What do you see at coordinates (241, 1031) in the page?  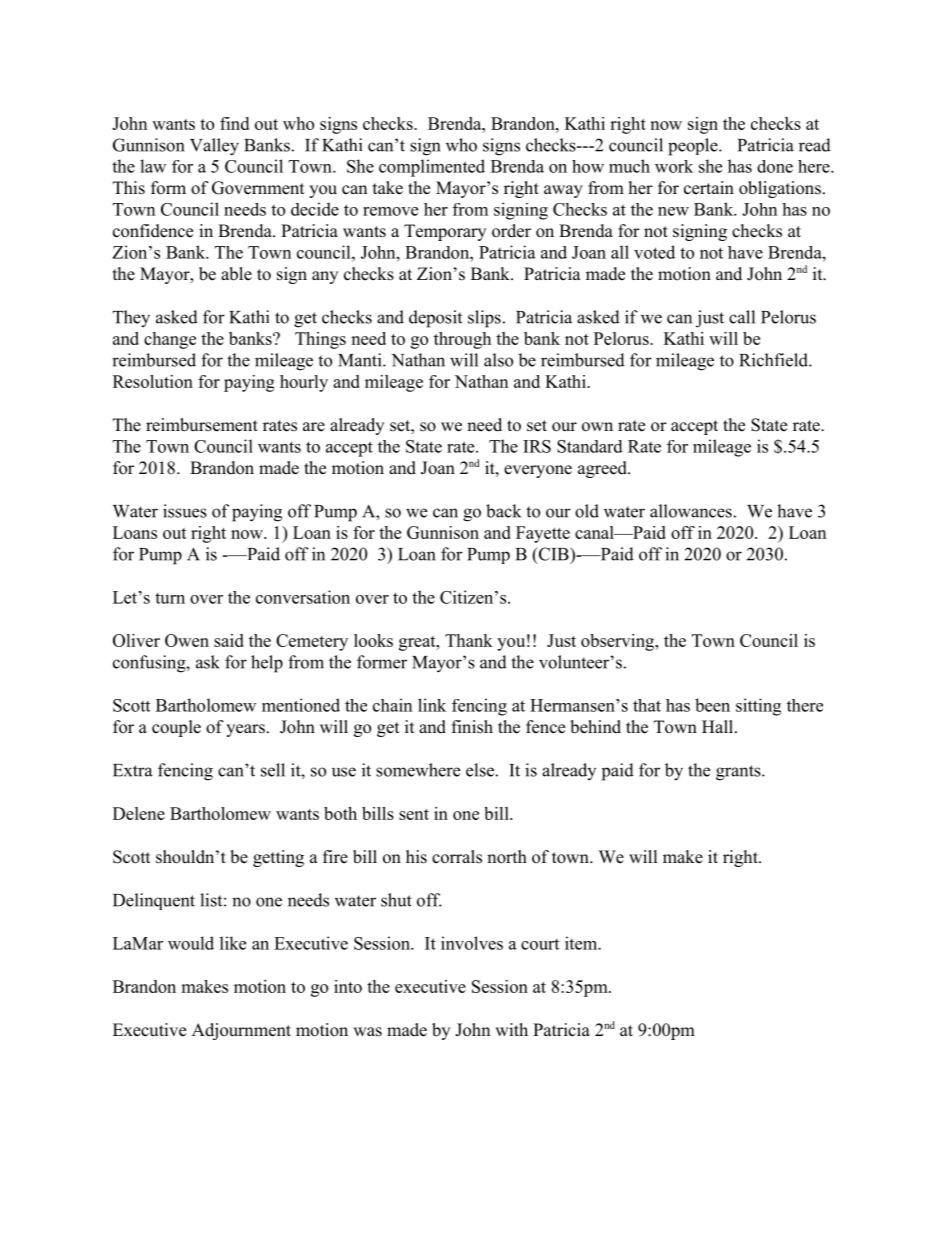 I see `Adjournment` at bounding box center [241, 1031].
